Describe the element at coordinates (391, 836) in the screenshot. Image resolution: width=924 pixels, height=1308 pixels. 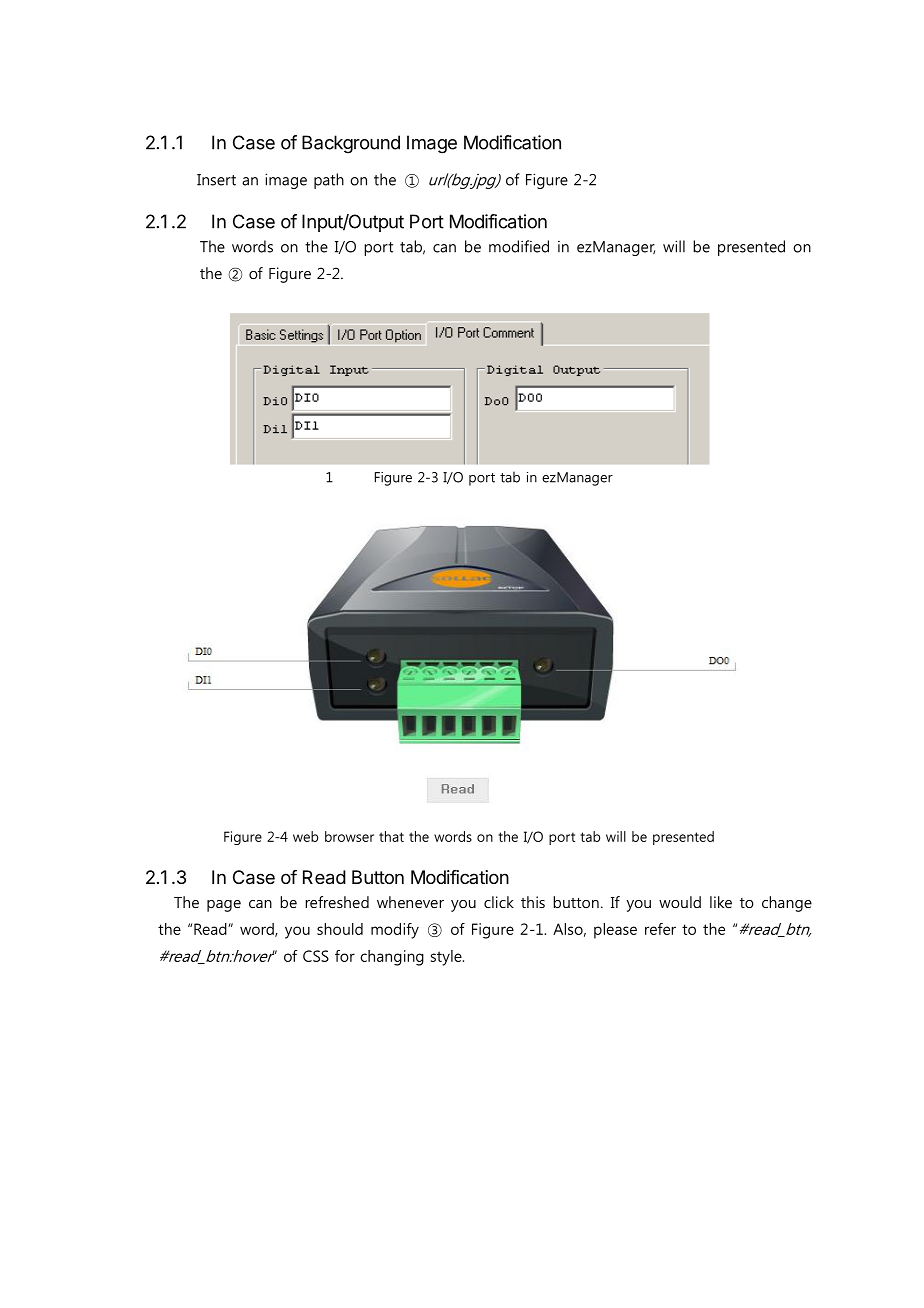
I see `that` at that location.
